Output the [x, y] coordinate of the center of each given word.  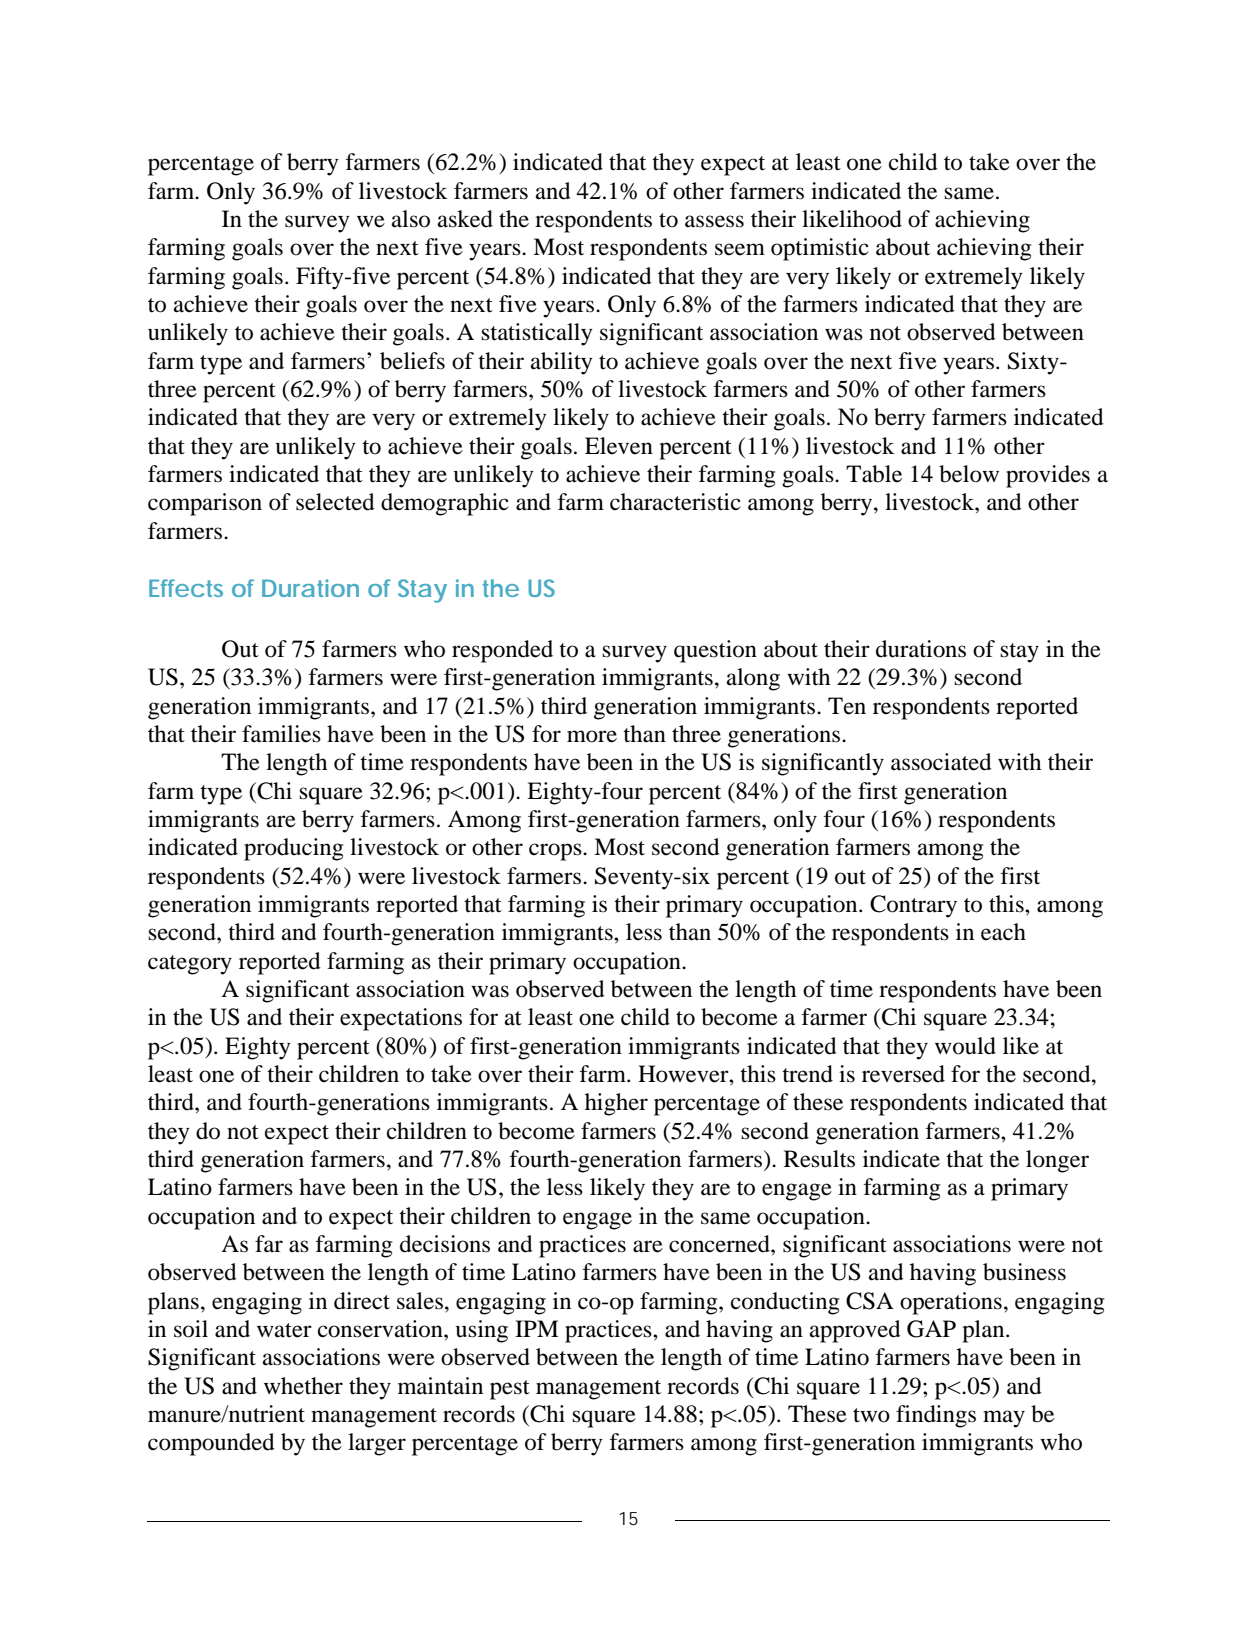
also [411, 219]
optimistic [820, 249]
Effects [186, 588]
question [715, 651]
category [190, 965]
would [965, 1046]
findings [936, 1416]
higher [616, 1104]
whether [303, 1386]
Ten [847, 706]
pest [510, 1390]
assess [714, 221]
